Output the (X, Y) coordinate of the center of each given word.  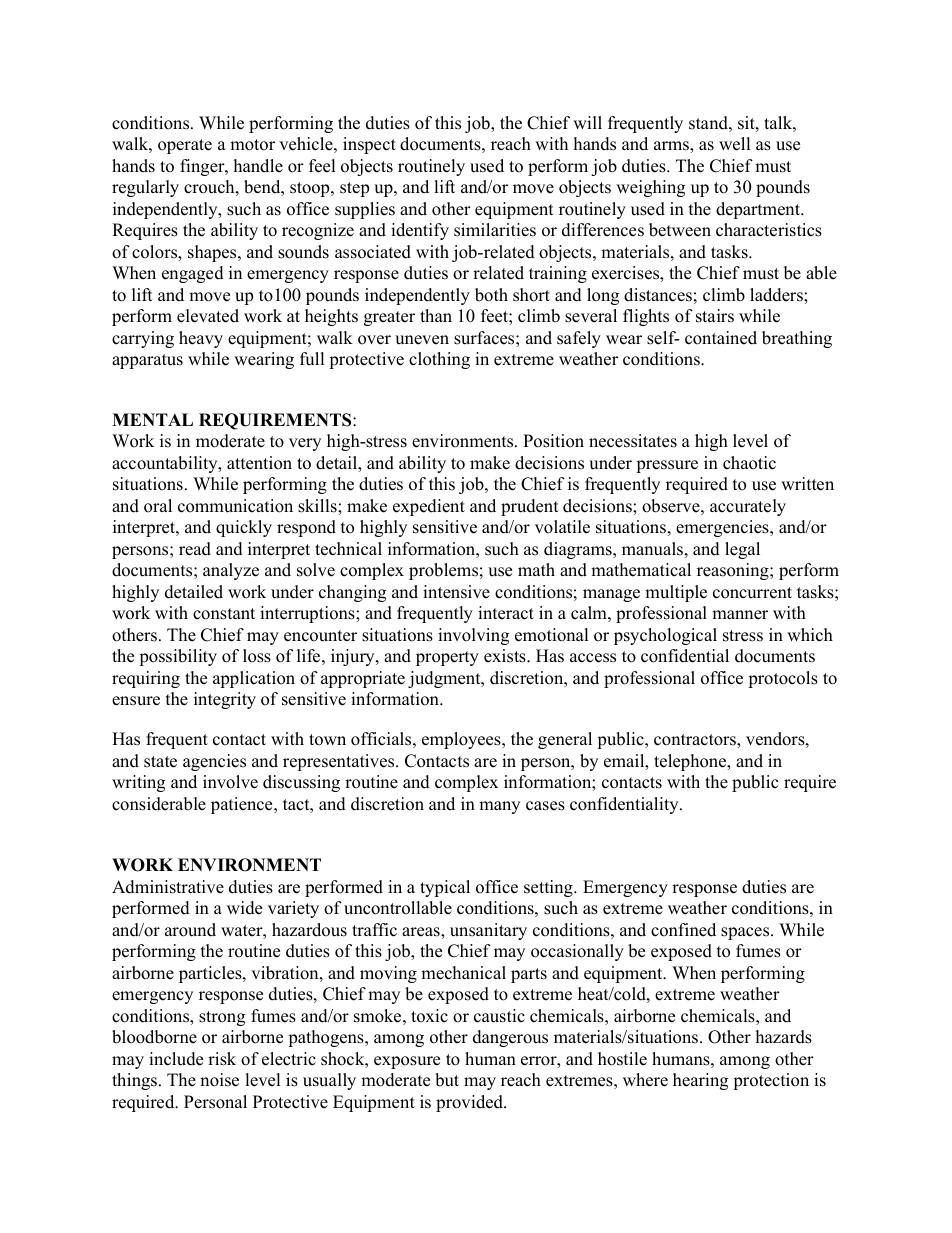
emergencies (723, 528)
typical (445, 888)
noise (219, 1080)
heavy (201, 339)
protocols (783, 679)
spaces (746, 933)
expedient (429, 507)
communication (235, 506)
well (735, 144)
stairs (715, 316)
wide (244, 908)
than (436, 315)
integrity (225, 700)
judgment (445, 679)
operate (185, 146)
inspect (369, 145)
